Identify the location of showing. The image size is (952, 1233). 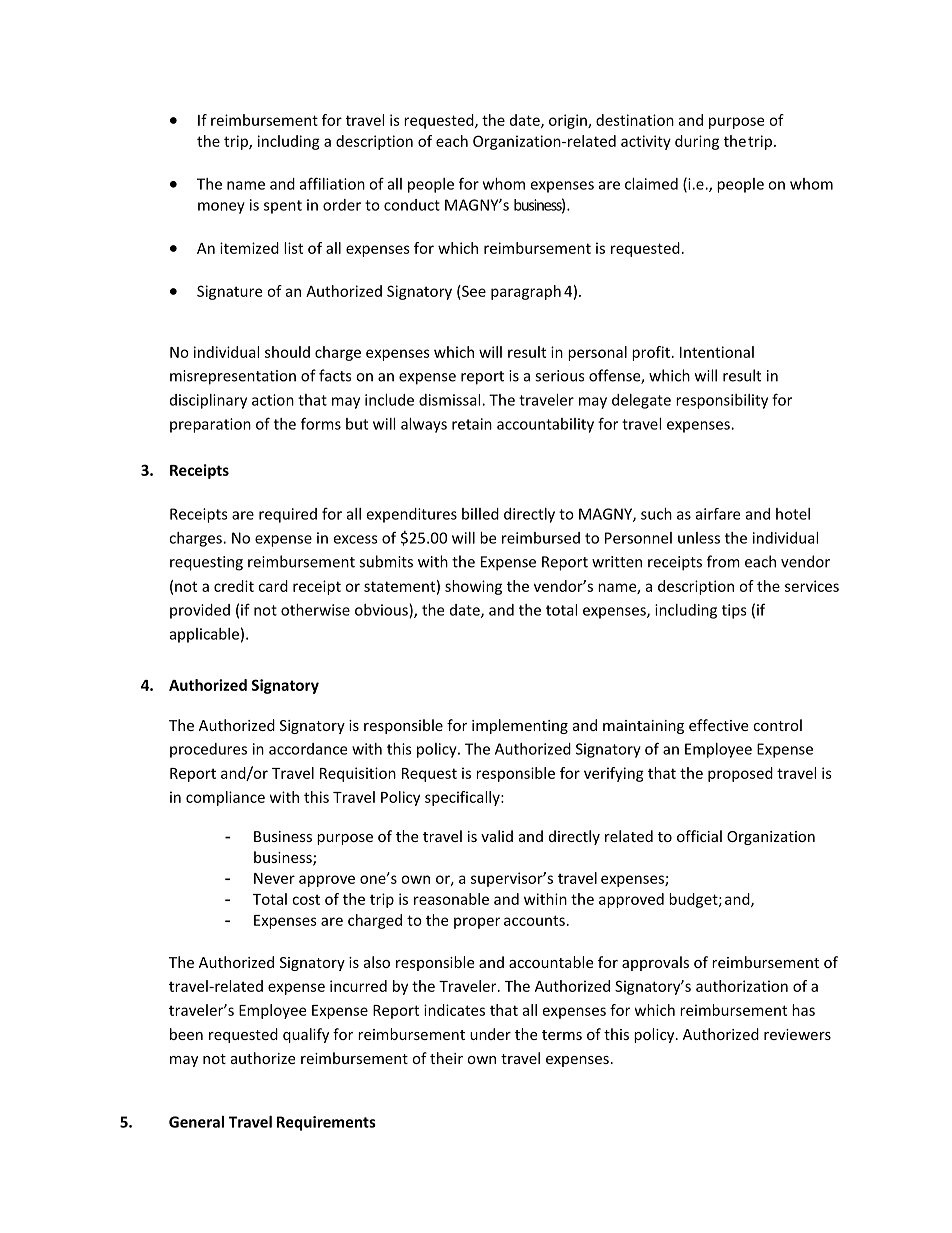
(473, 587).
